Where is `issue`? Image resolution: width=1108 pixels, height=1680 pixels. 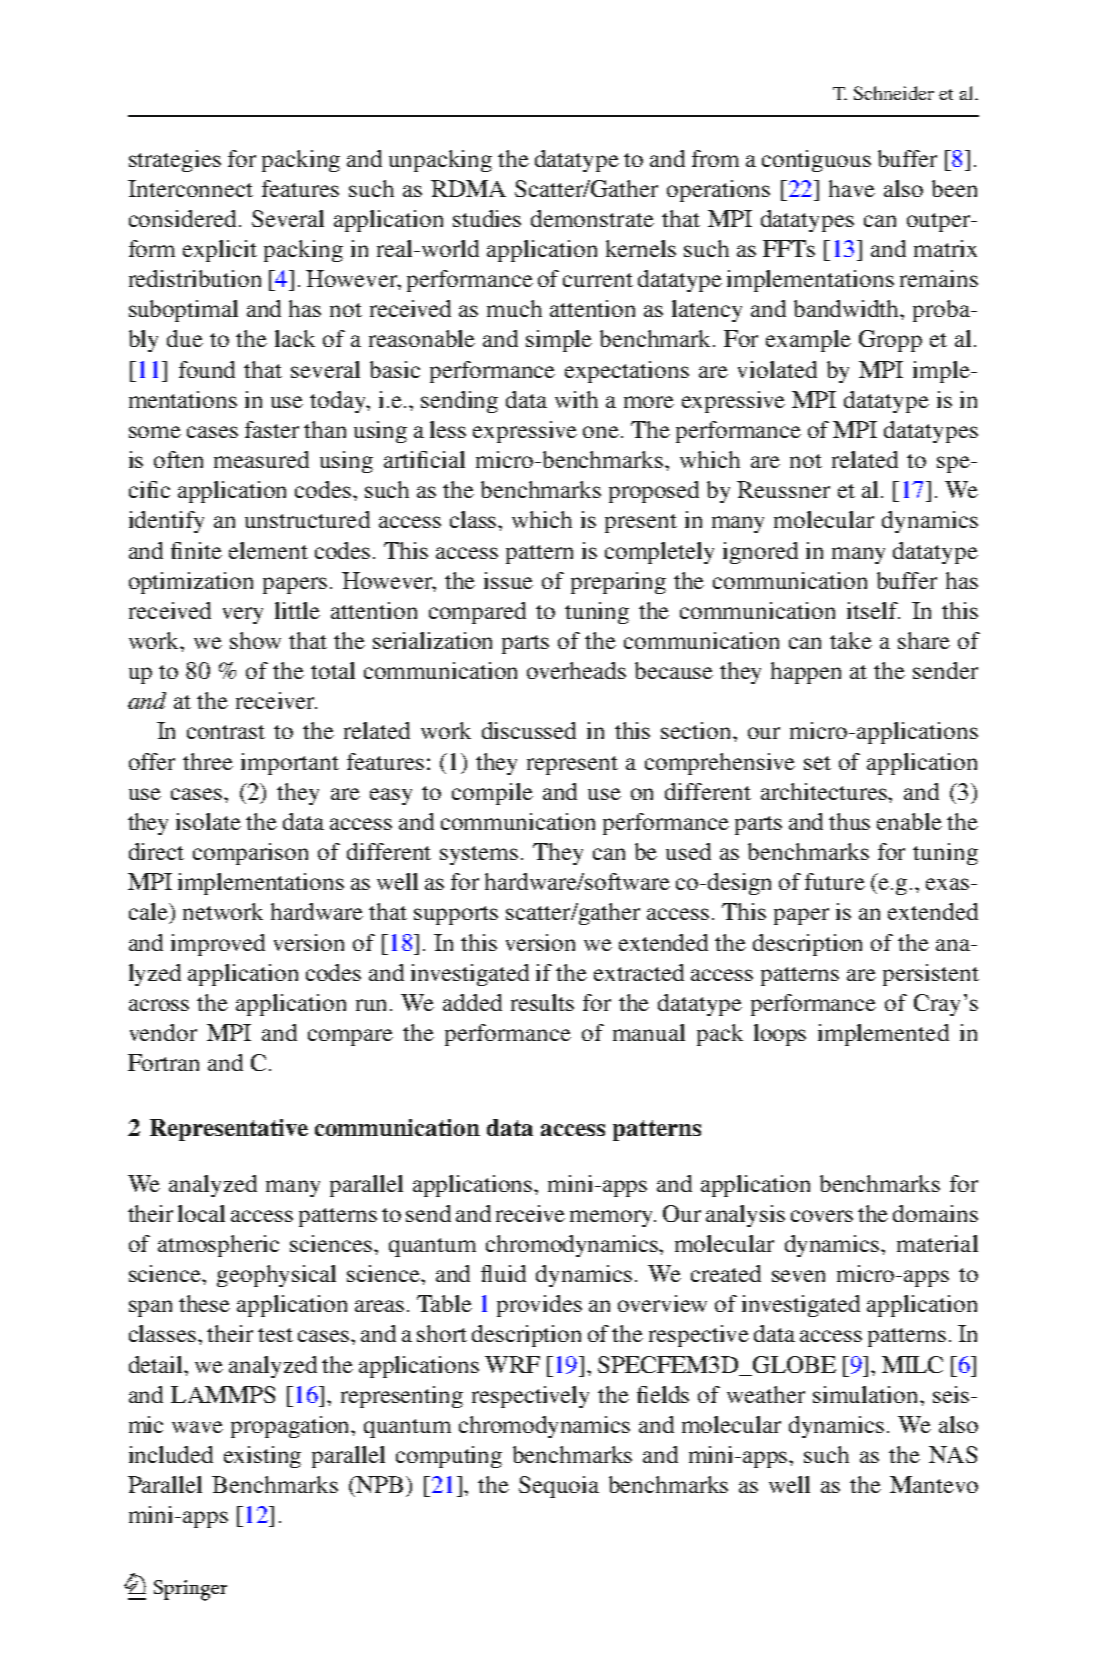 issue is located at coordinates (508, 580).
